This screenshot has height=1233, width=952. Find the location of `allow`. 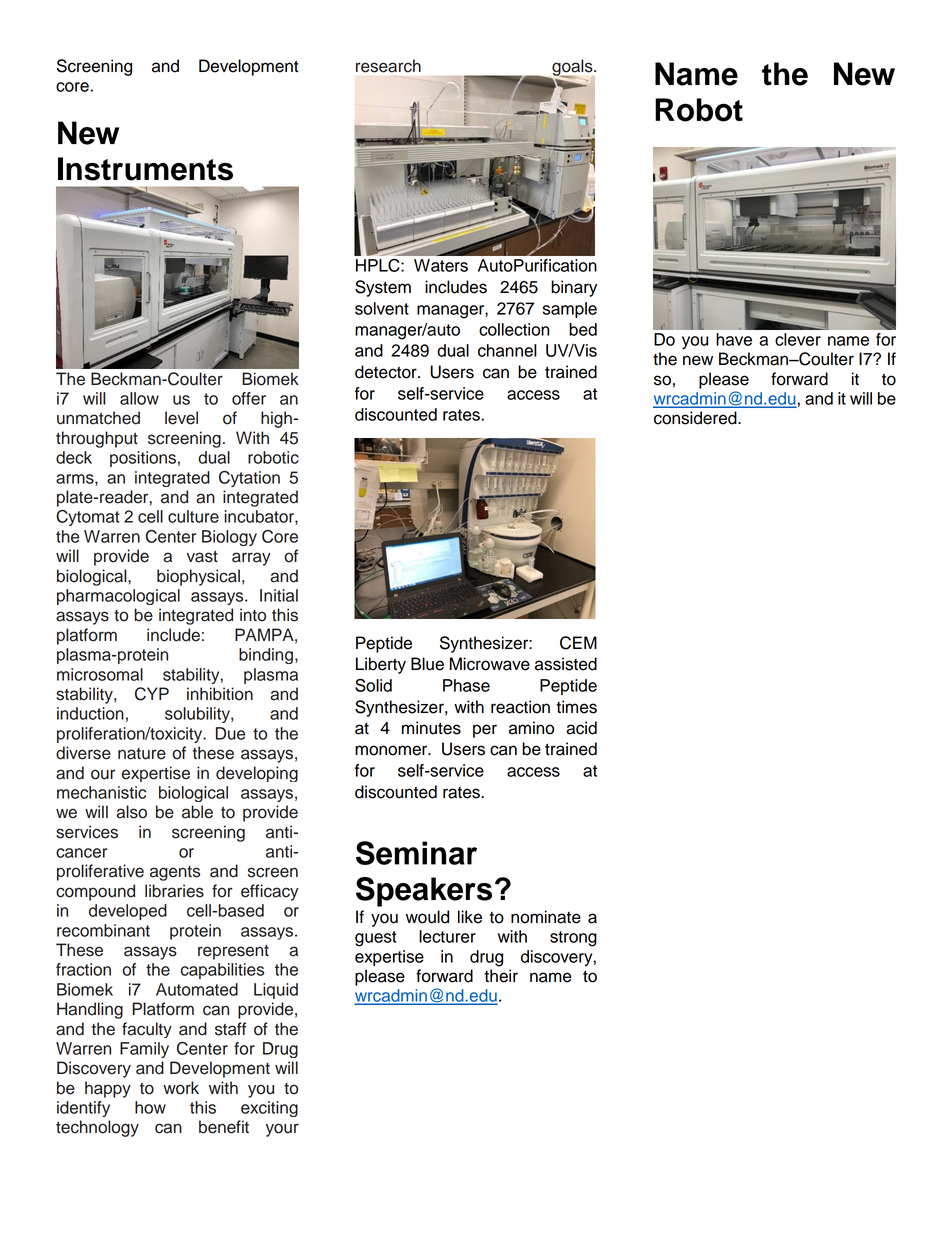

allow is located at coordinates (139, 398).
